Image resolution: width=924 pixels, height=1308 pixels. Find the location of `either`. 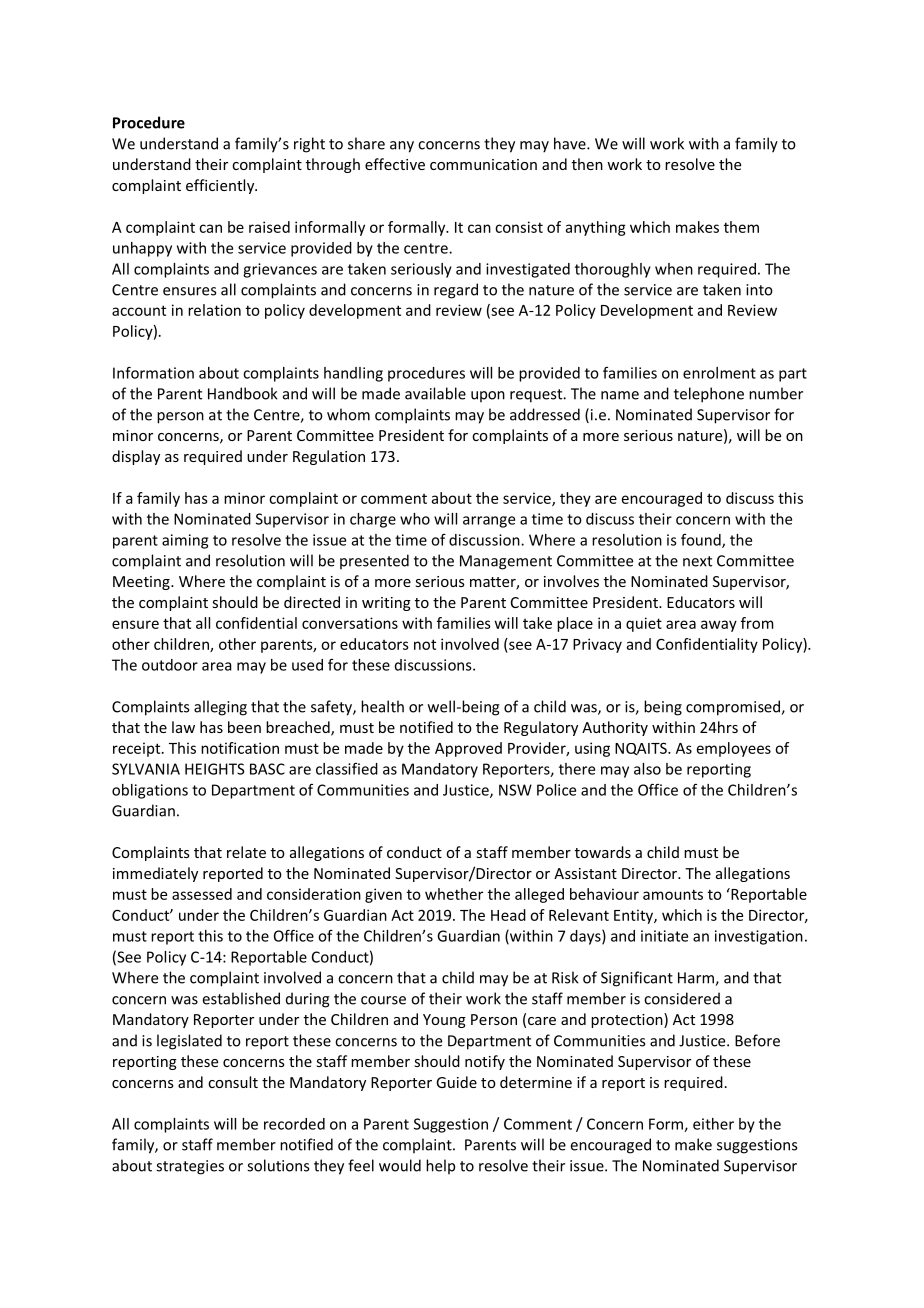

either is located at coordinates (713, 1124).
